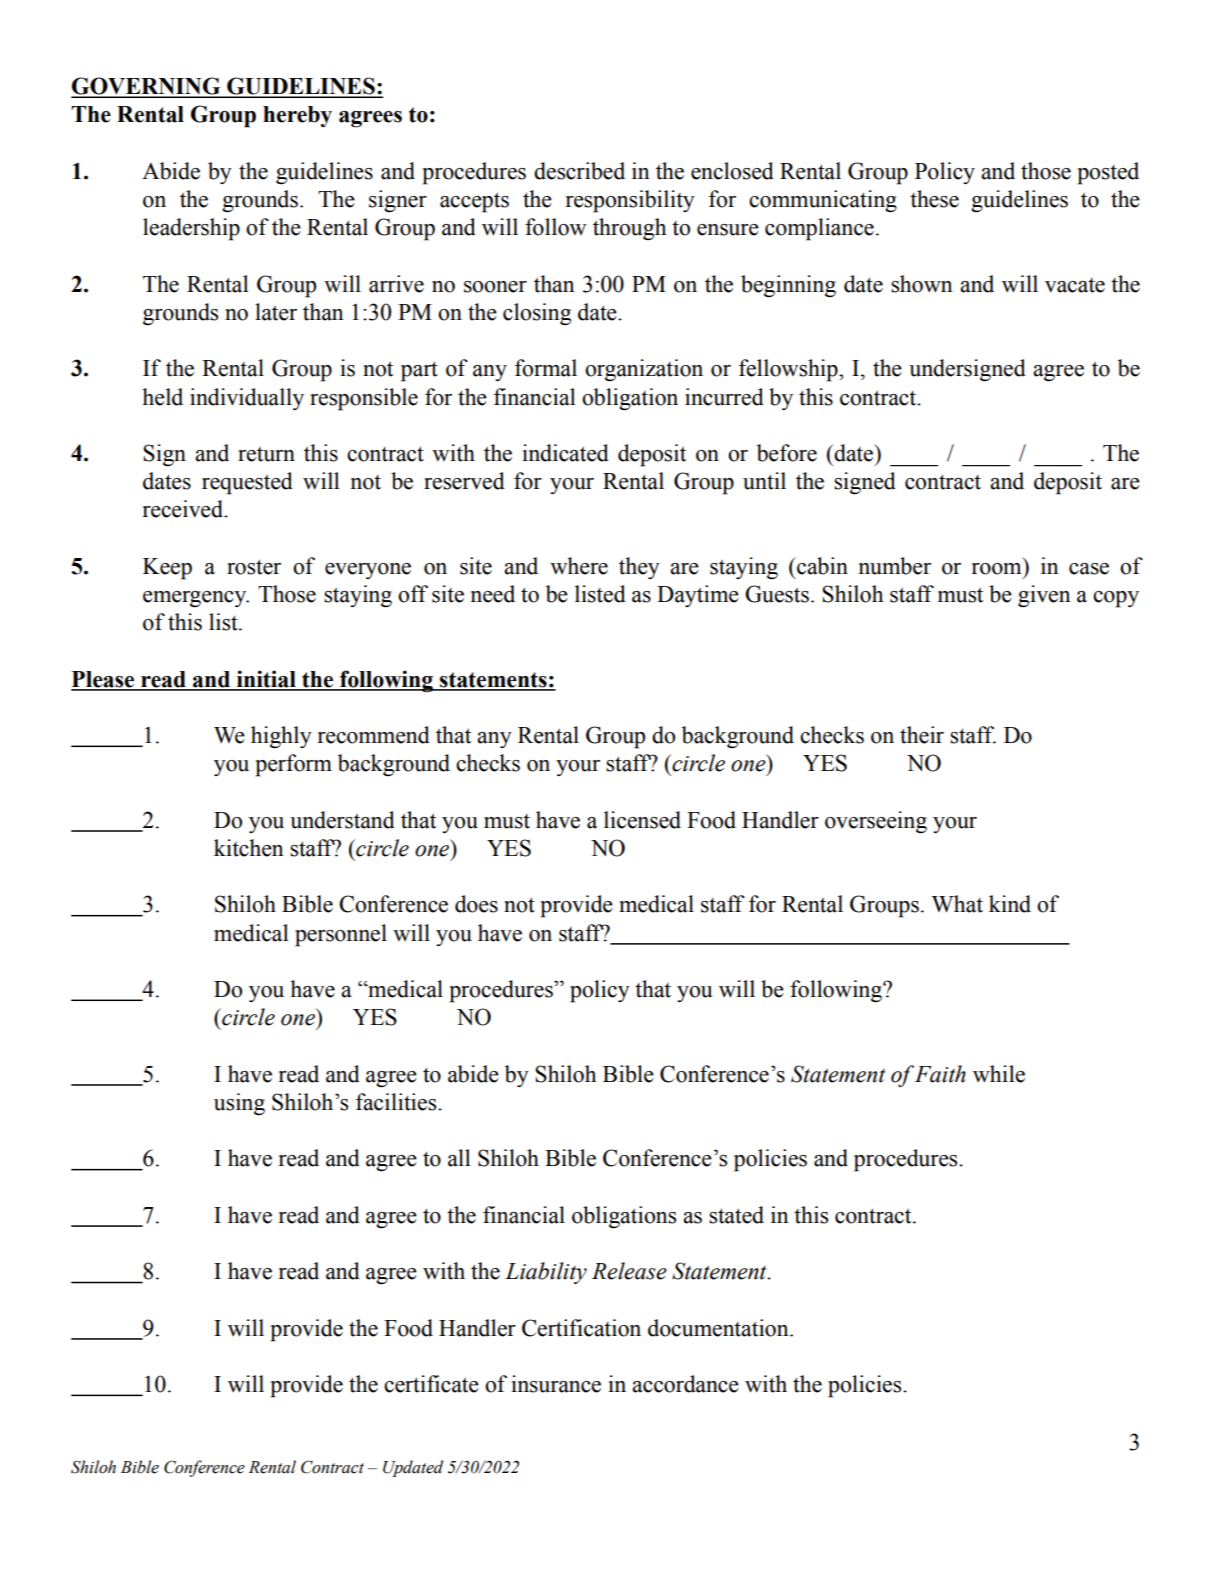 The width and height of the screenshot is (1214, 1571). Describe the element at coordinates (297, 116) in the screenshot. I see `hereby` at that location.
